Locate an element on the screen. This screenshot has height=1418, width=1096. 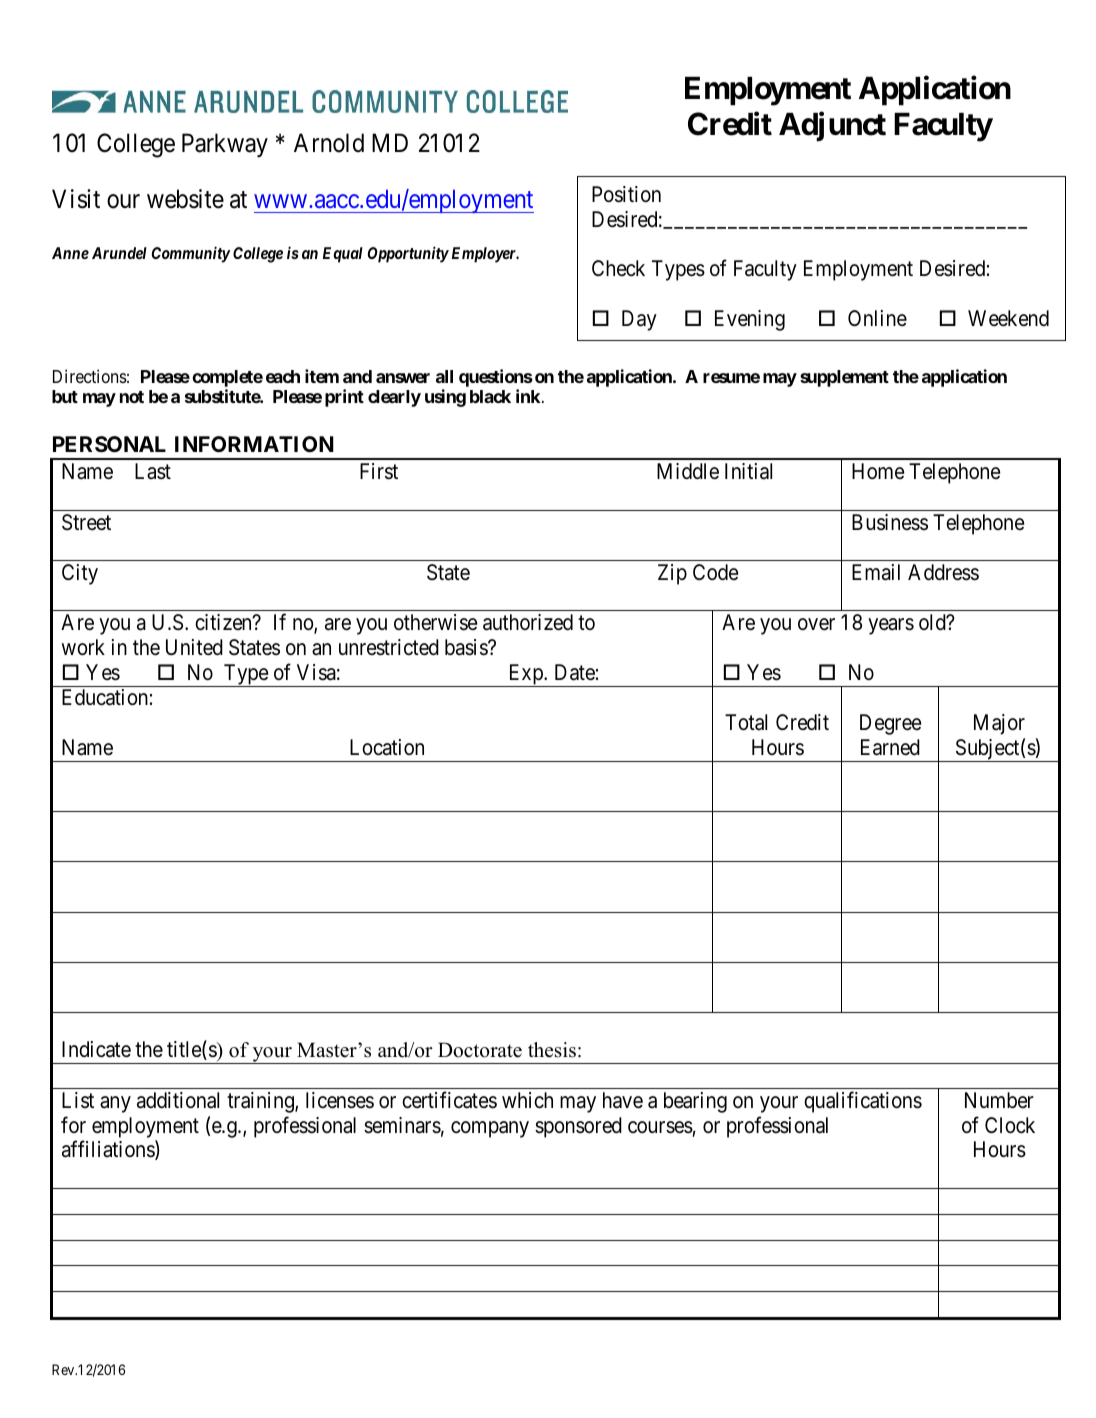
Position is located at coordinates (626, 194).
